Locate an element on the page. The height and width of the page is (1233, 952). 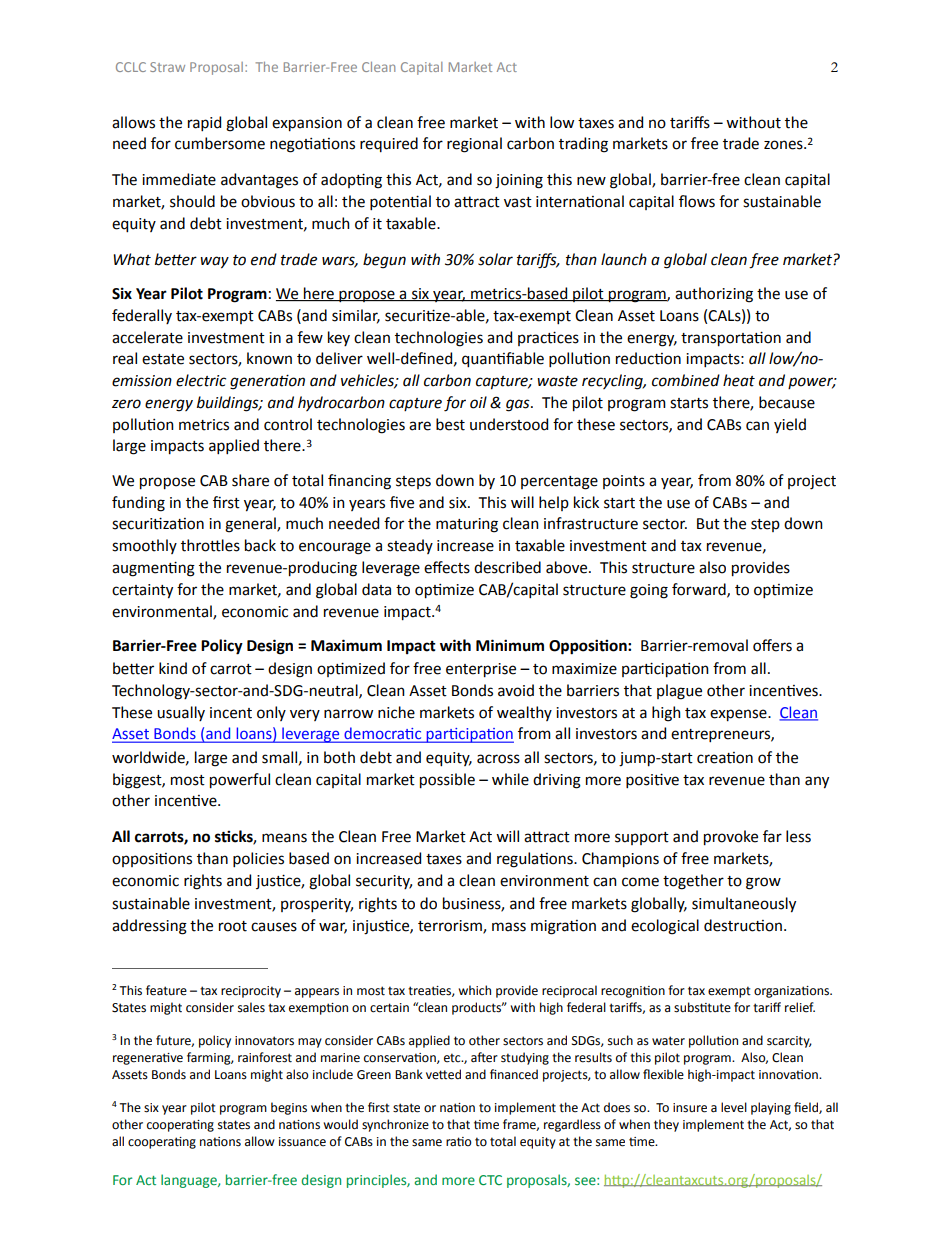
kind is located at coordinates (173, 668).
